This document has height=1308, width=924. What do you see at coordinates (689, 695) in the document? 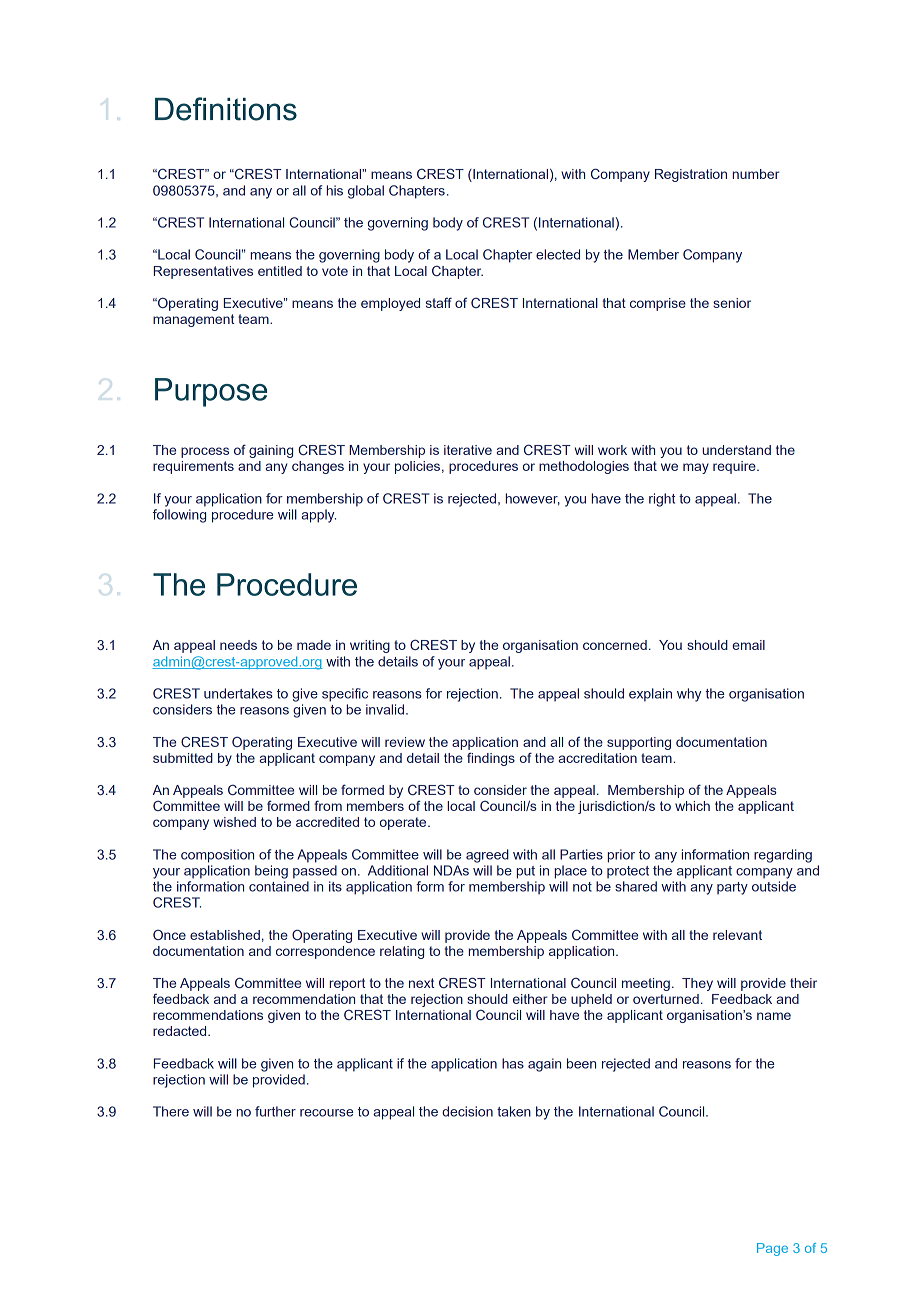
I see `why` at bounding box center [689, 695].
